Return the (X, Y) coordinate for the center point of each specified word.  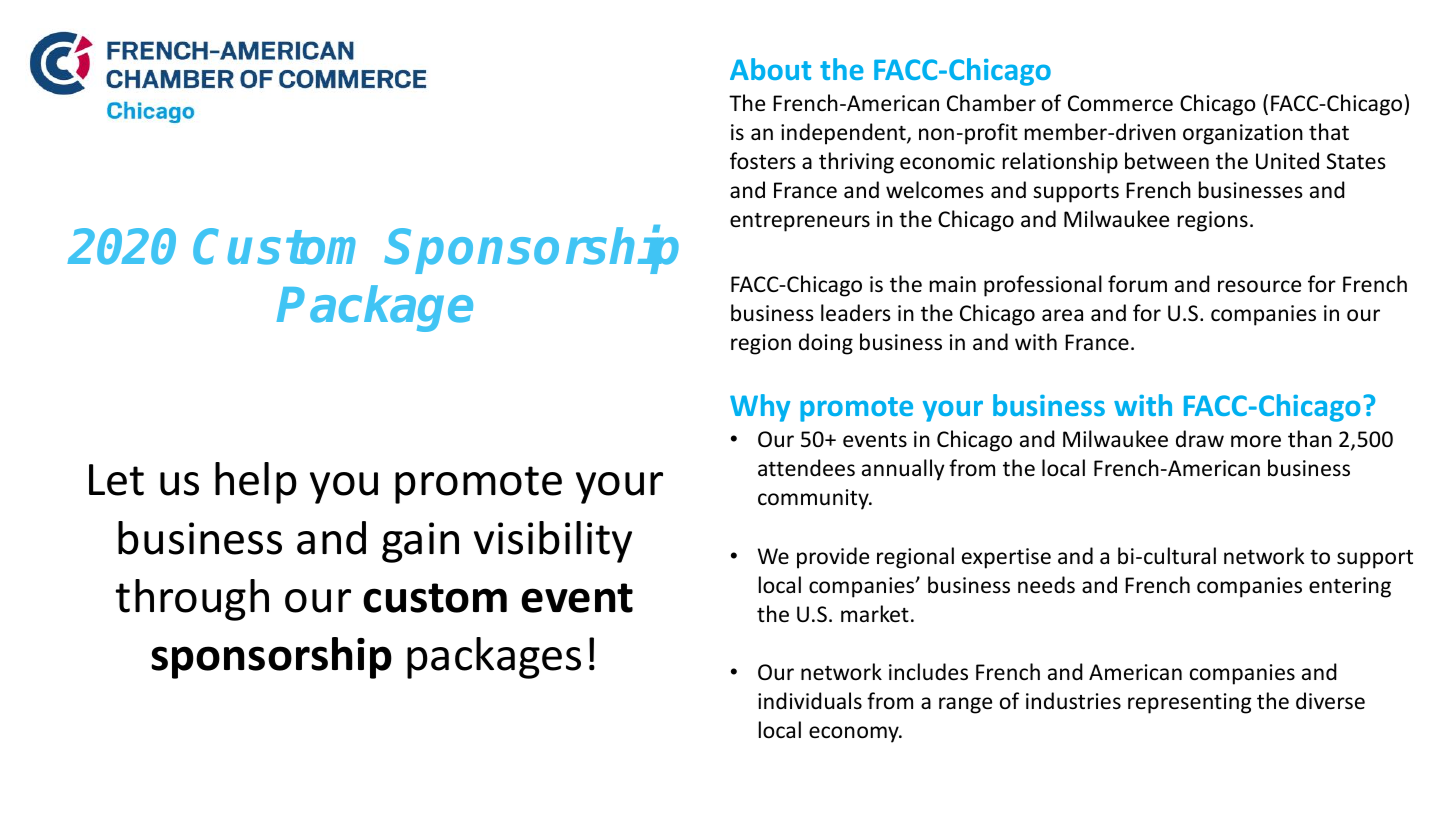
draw (1200, 438)
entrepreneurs (800, 222)
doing (826, 344)
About (770, 69)
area (1062, 315)
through (192, 600)
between (1167, 161)
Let (116, 480)
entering (1350, 587)
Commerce (1120, 103)
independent (844, 134)
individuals (810, 700)
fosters (763, 161)
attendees (806, 468)
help (256, 483)
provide (833, 558)
